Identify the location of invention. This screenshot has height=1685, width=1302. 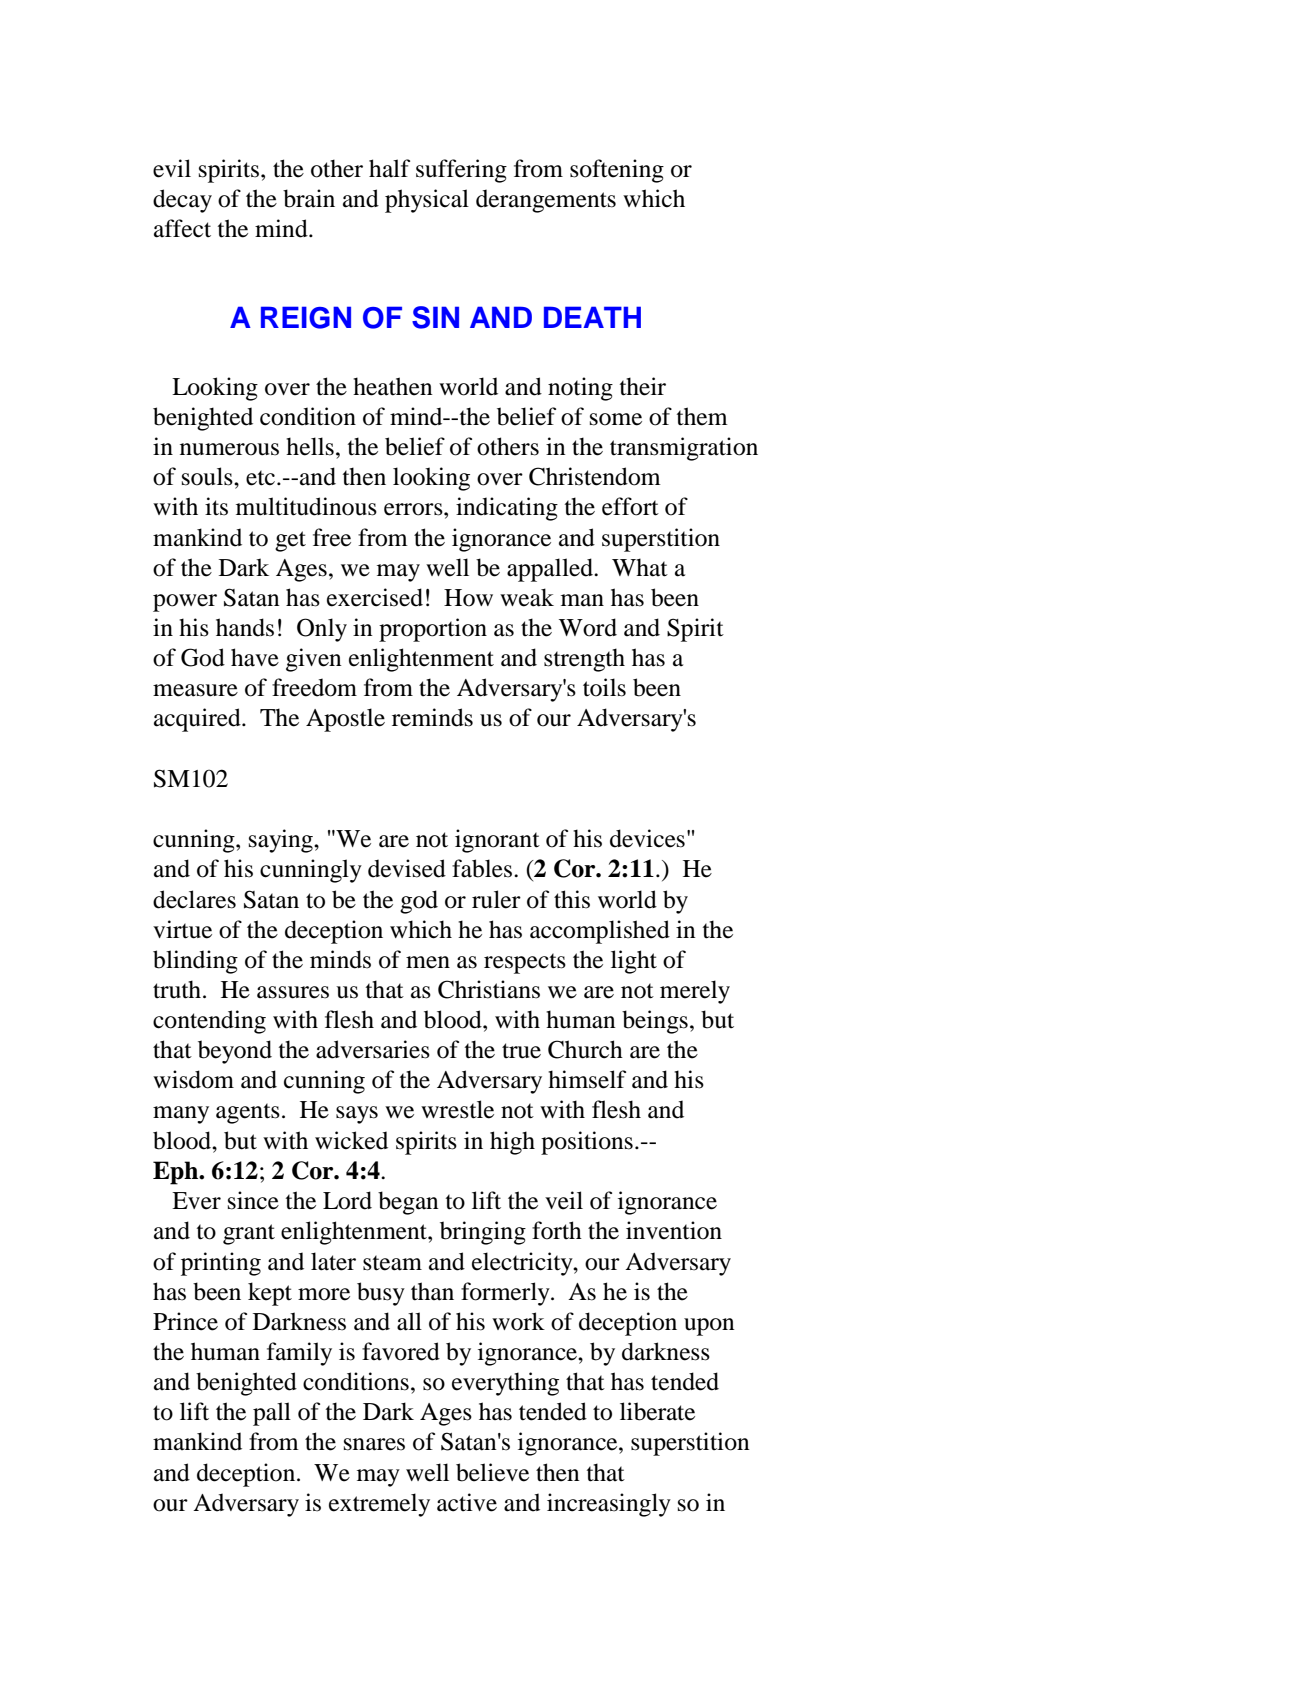
(674, 1230).
